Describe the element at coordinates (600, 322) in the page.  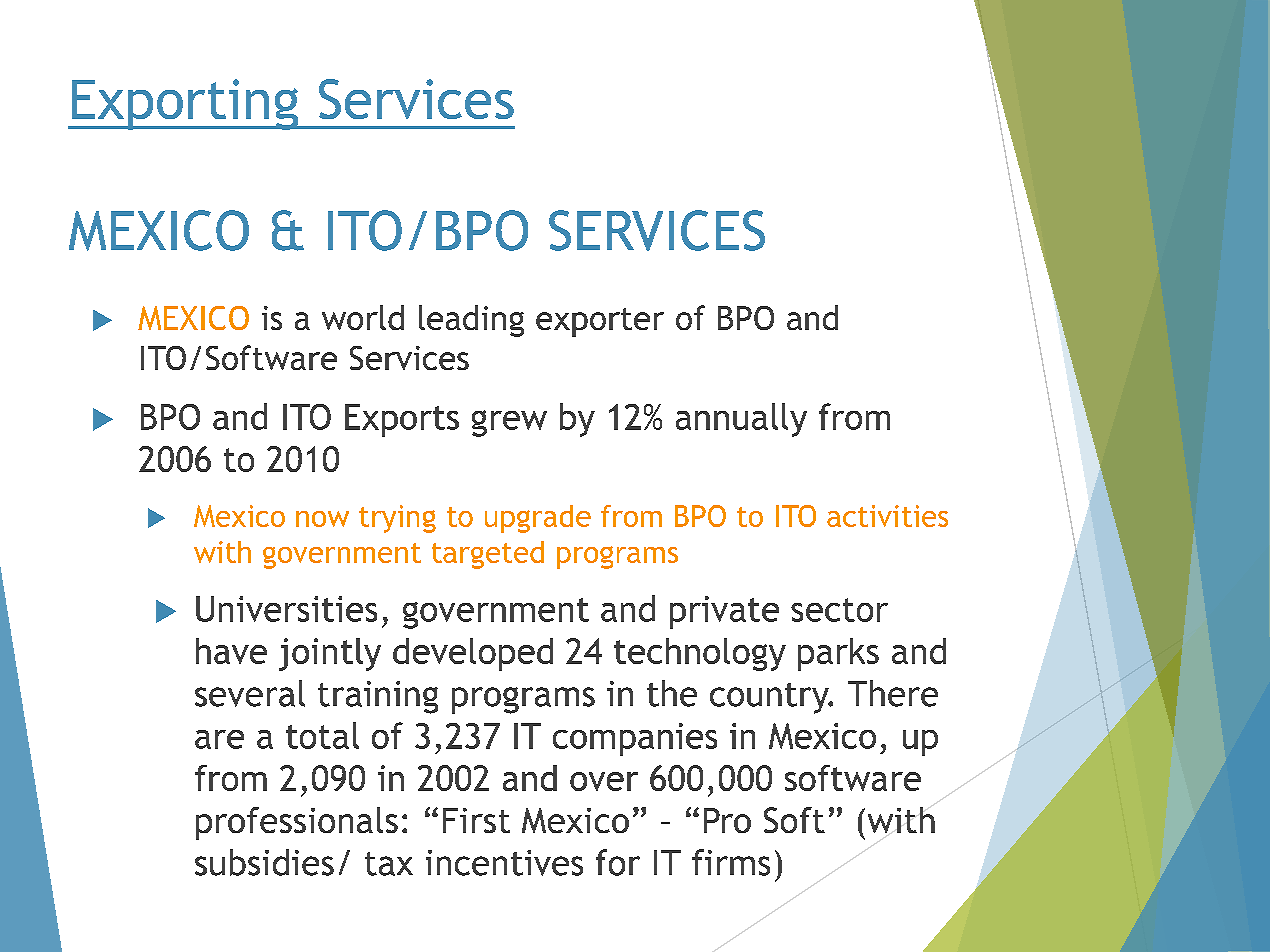
I see `exporter` at that location.
